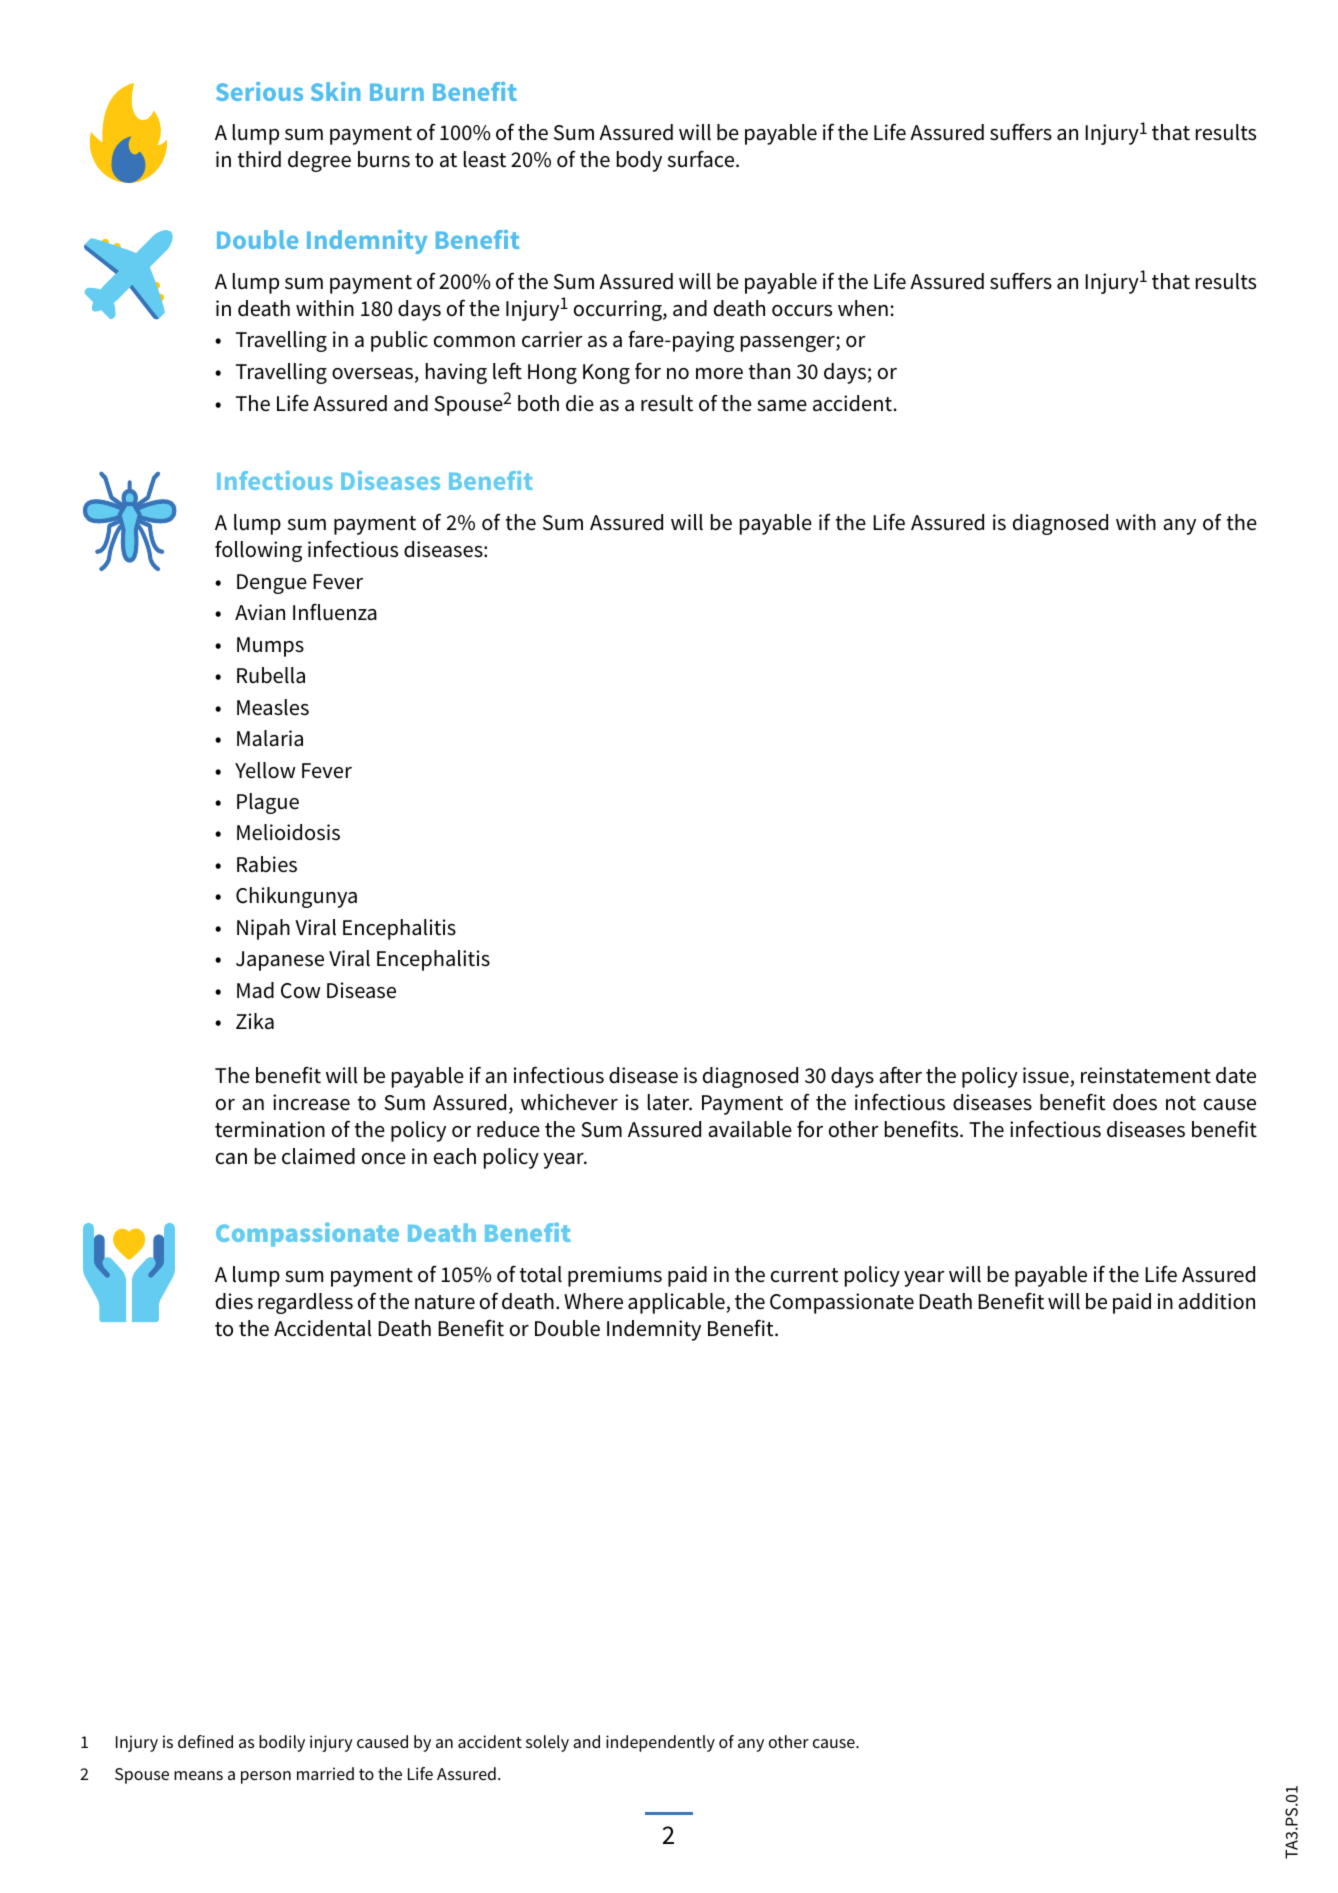  I want to click on addition, so click(1216, 1301).
